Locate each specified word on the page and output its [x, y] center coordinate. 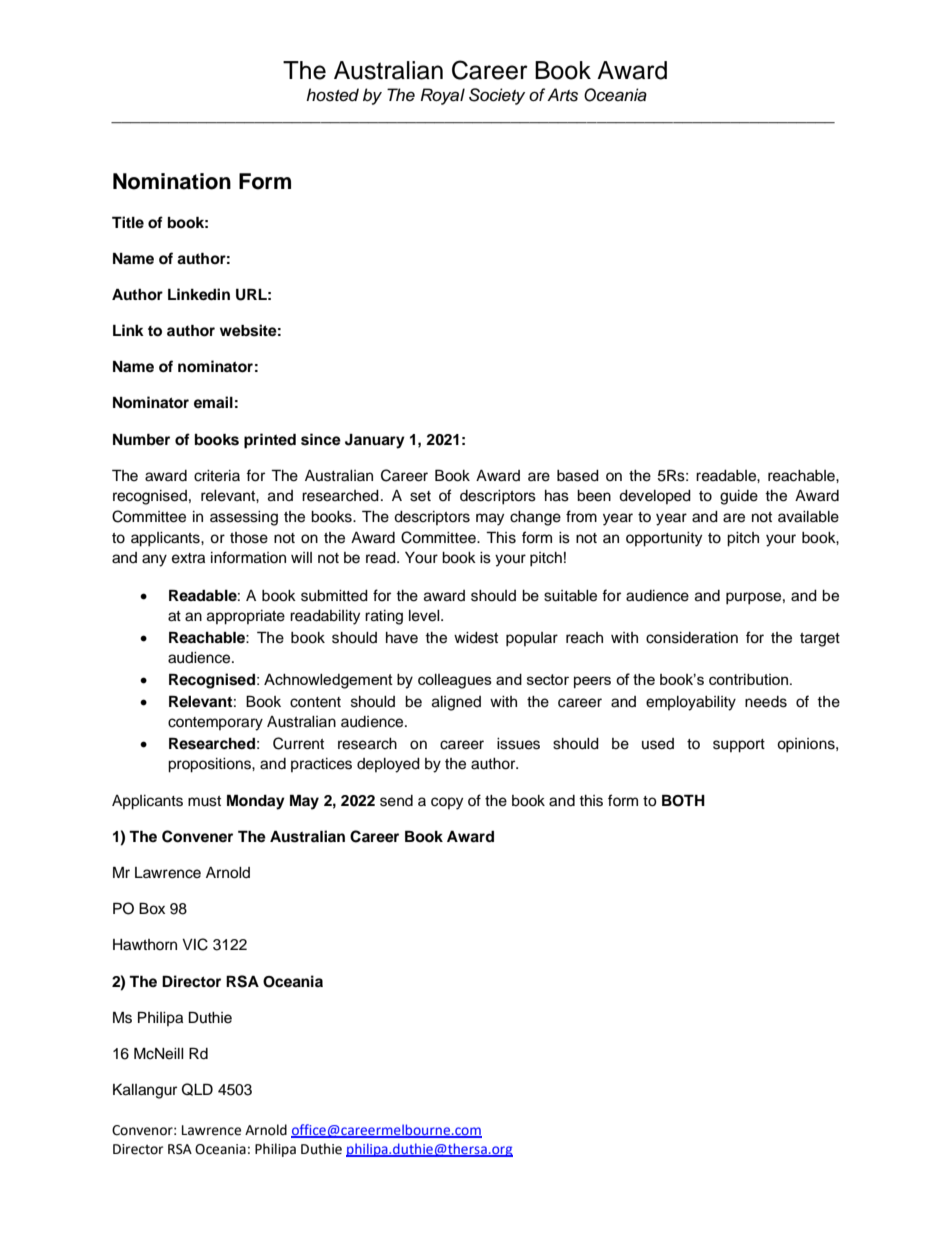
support [739, 746]
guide [739, 497]
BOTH [683, 800]
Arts [562, 95]
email [213, 402]
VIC [195, 944]
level [425, 616]
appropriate [246, 617]
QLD [197, 1089]
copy [447, 803]
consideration [692, 638]
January [375, 441]
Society [497, 96]
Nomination [172, 181]
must [204, 801]
